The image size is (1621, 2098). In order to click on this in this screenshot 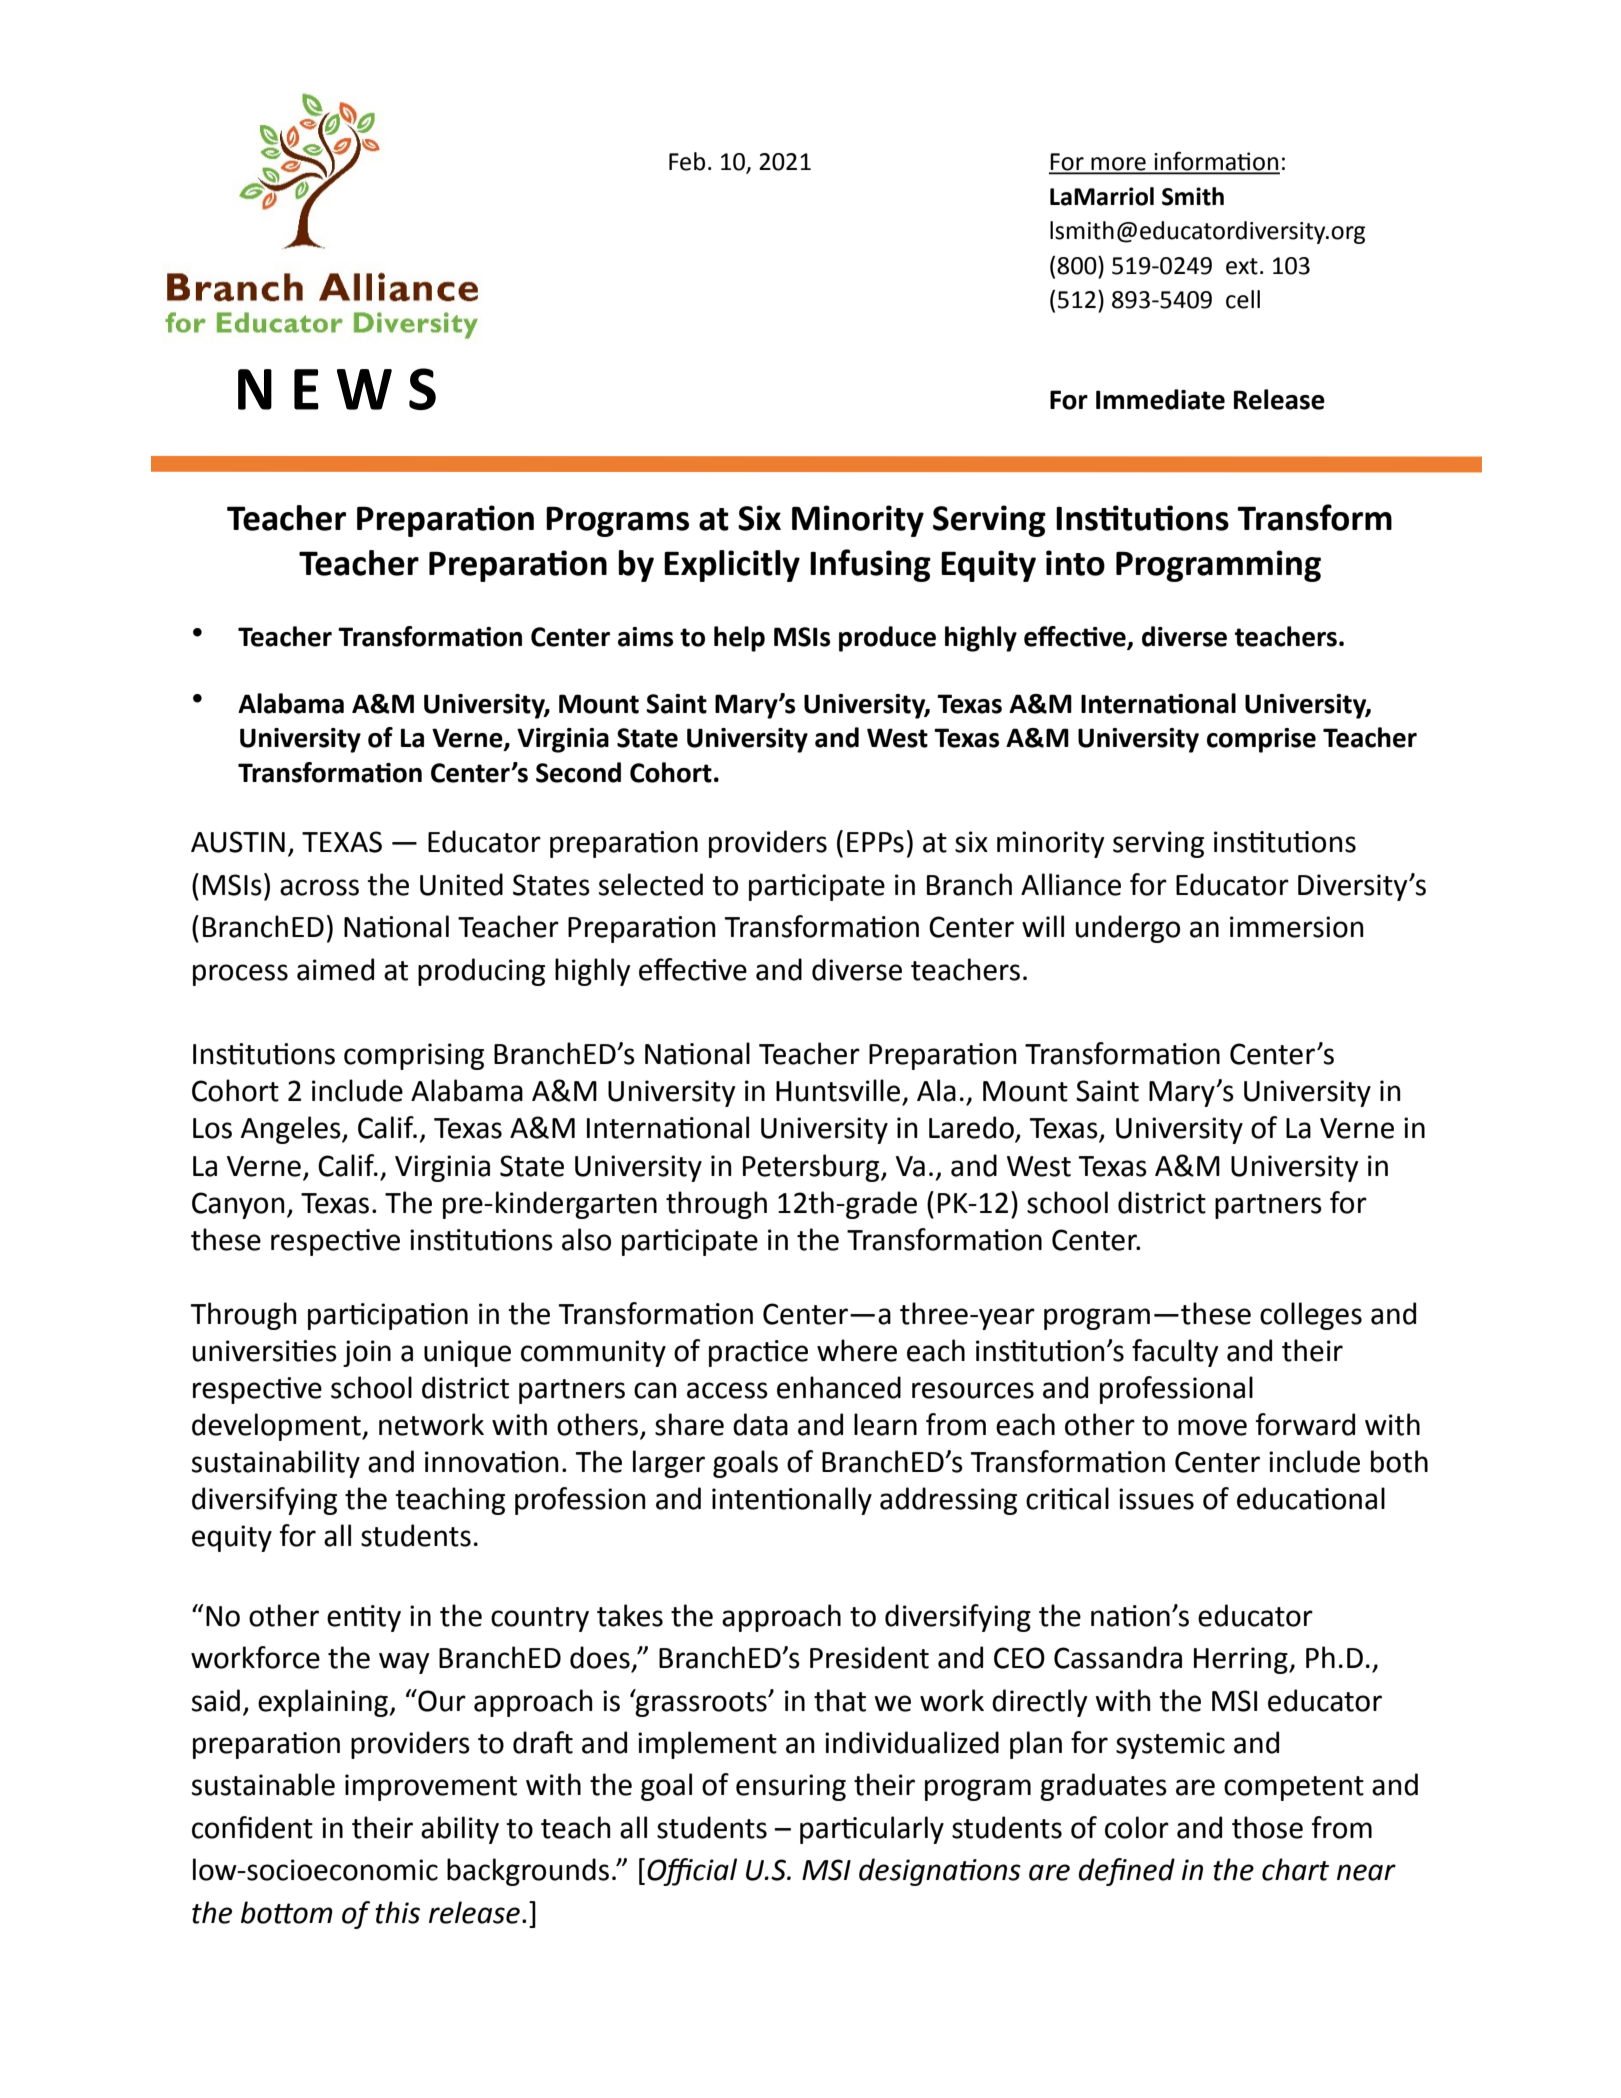, I will do `click(397, 1912)`.
